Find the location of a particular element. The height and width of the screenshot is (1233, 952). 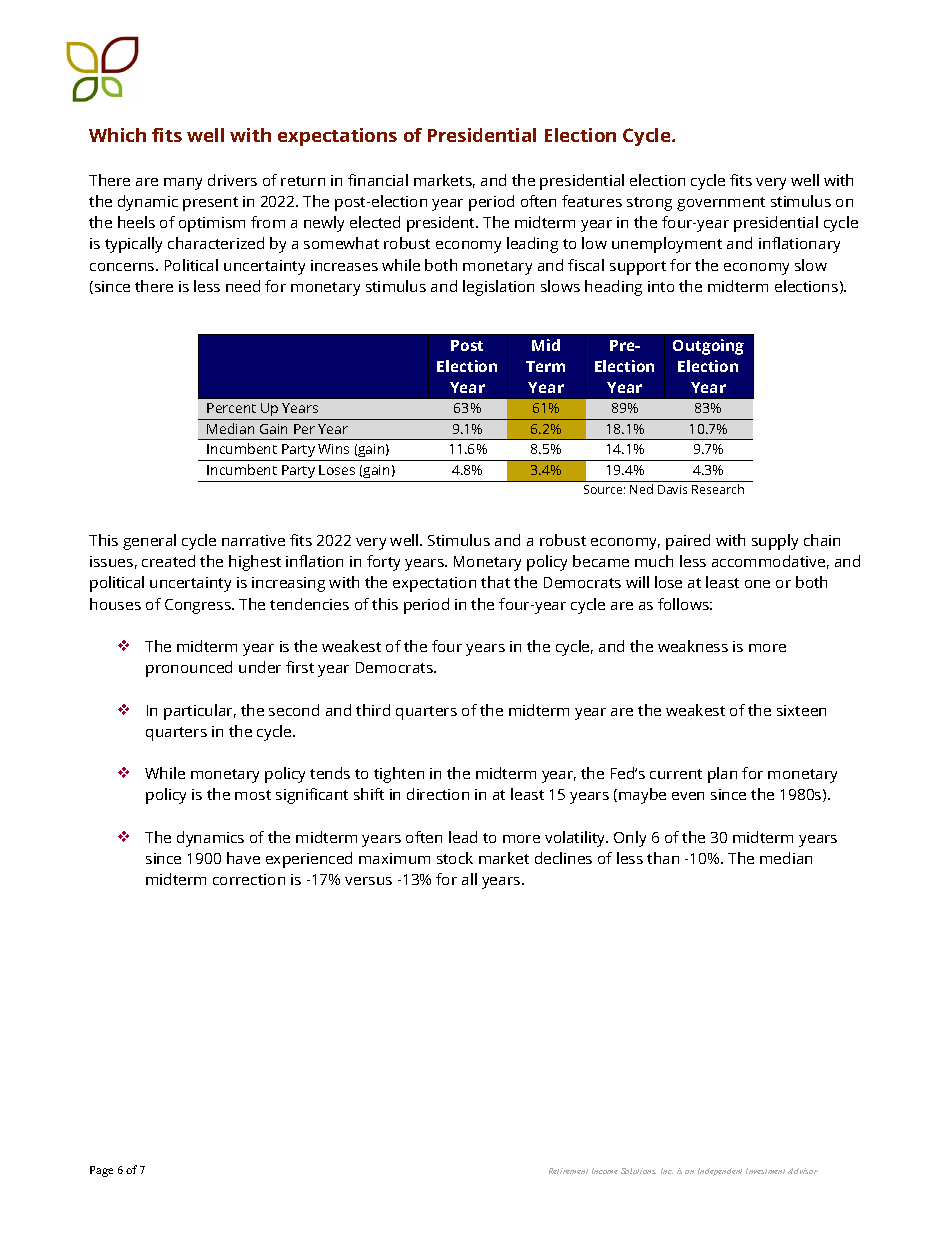

many is located at coordinates (183, 184).
